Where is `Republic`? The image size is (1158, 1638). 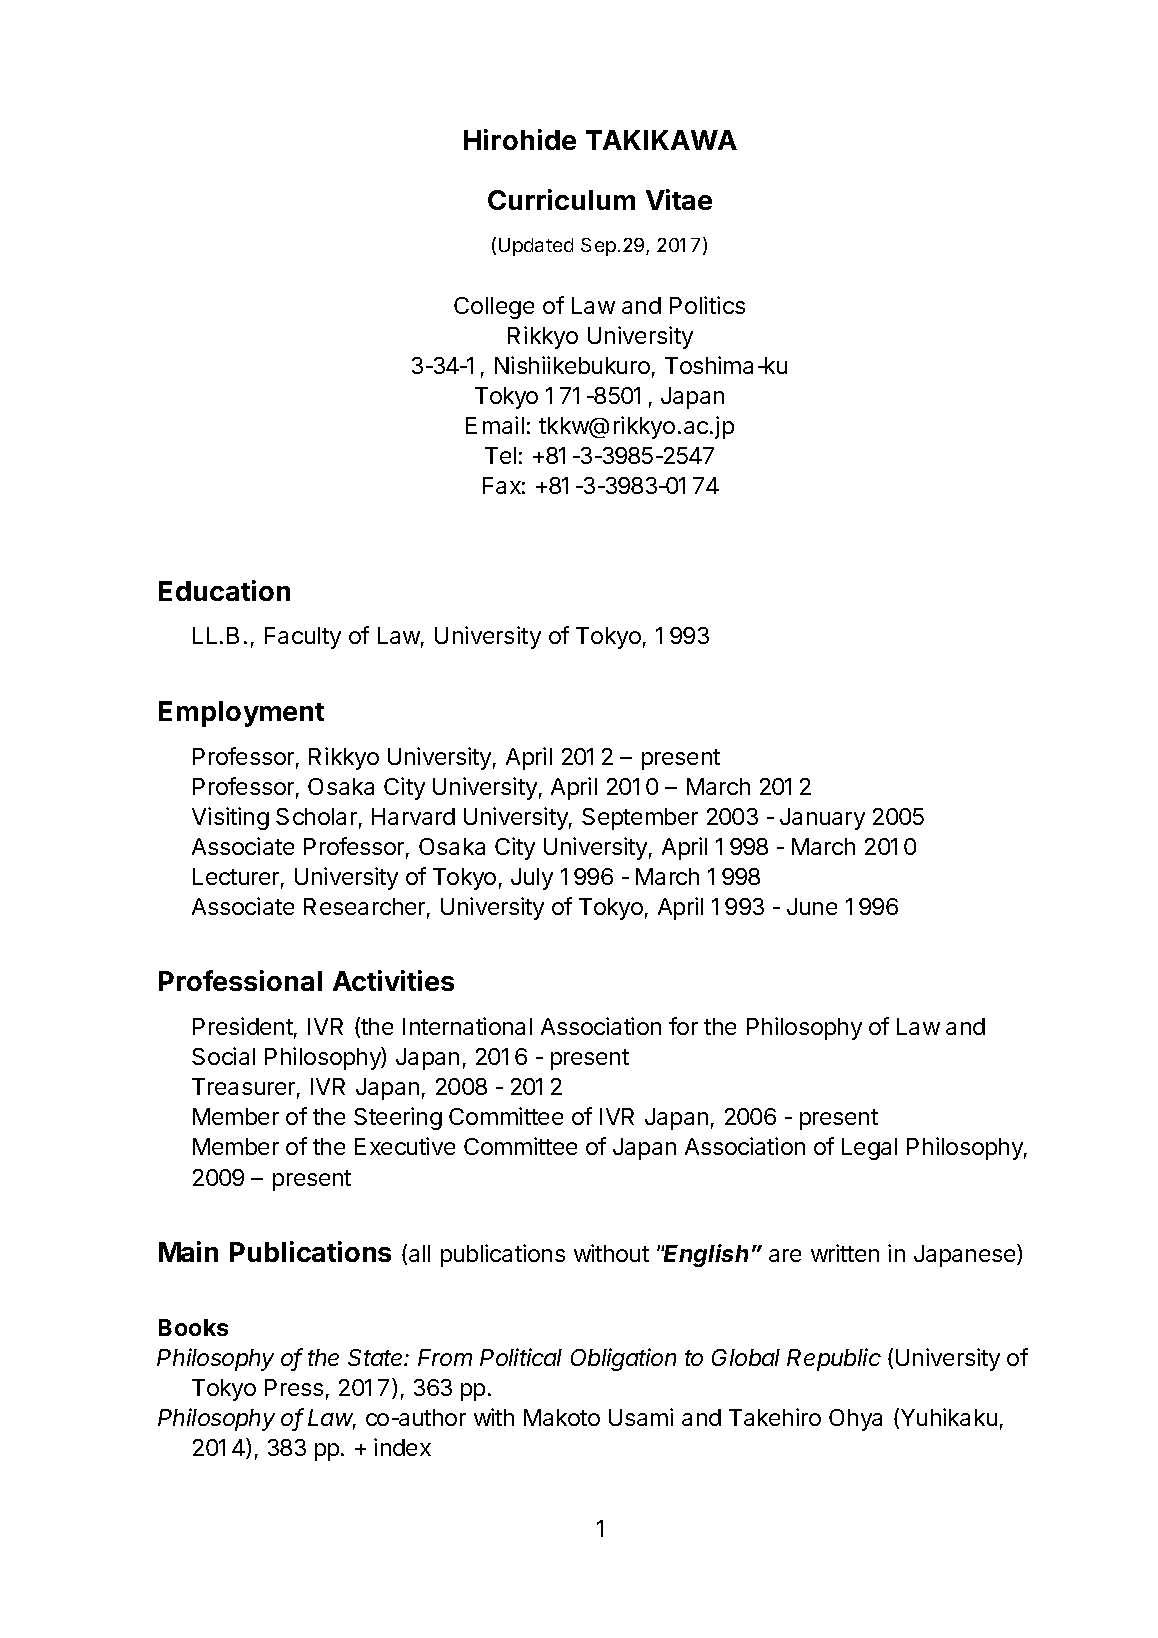 Republic is located at coordinates (834, 1359).
